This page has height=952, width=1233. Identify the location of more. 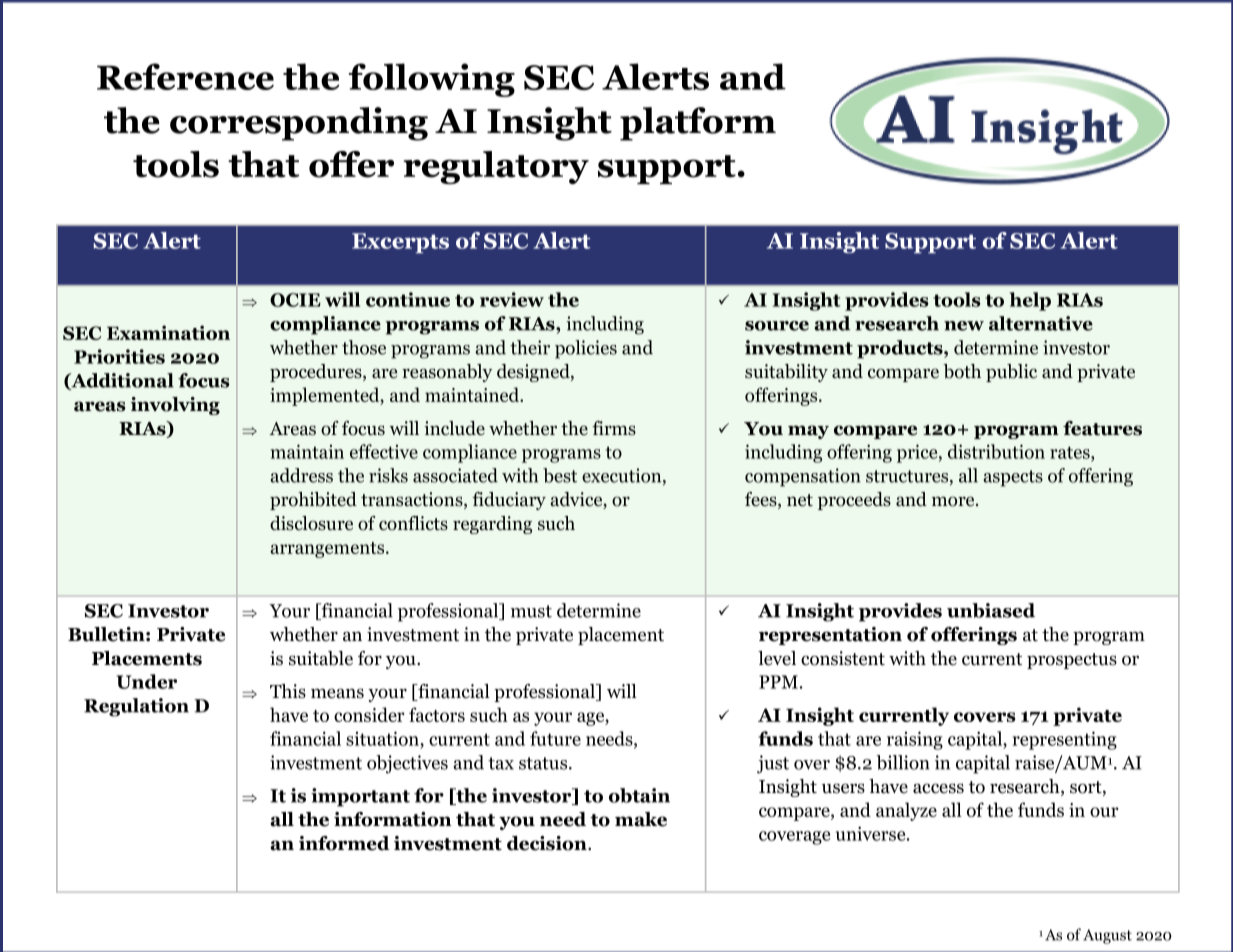
(954, 501).
